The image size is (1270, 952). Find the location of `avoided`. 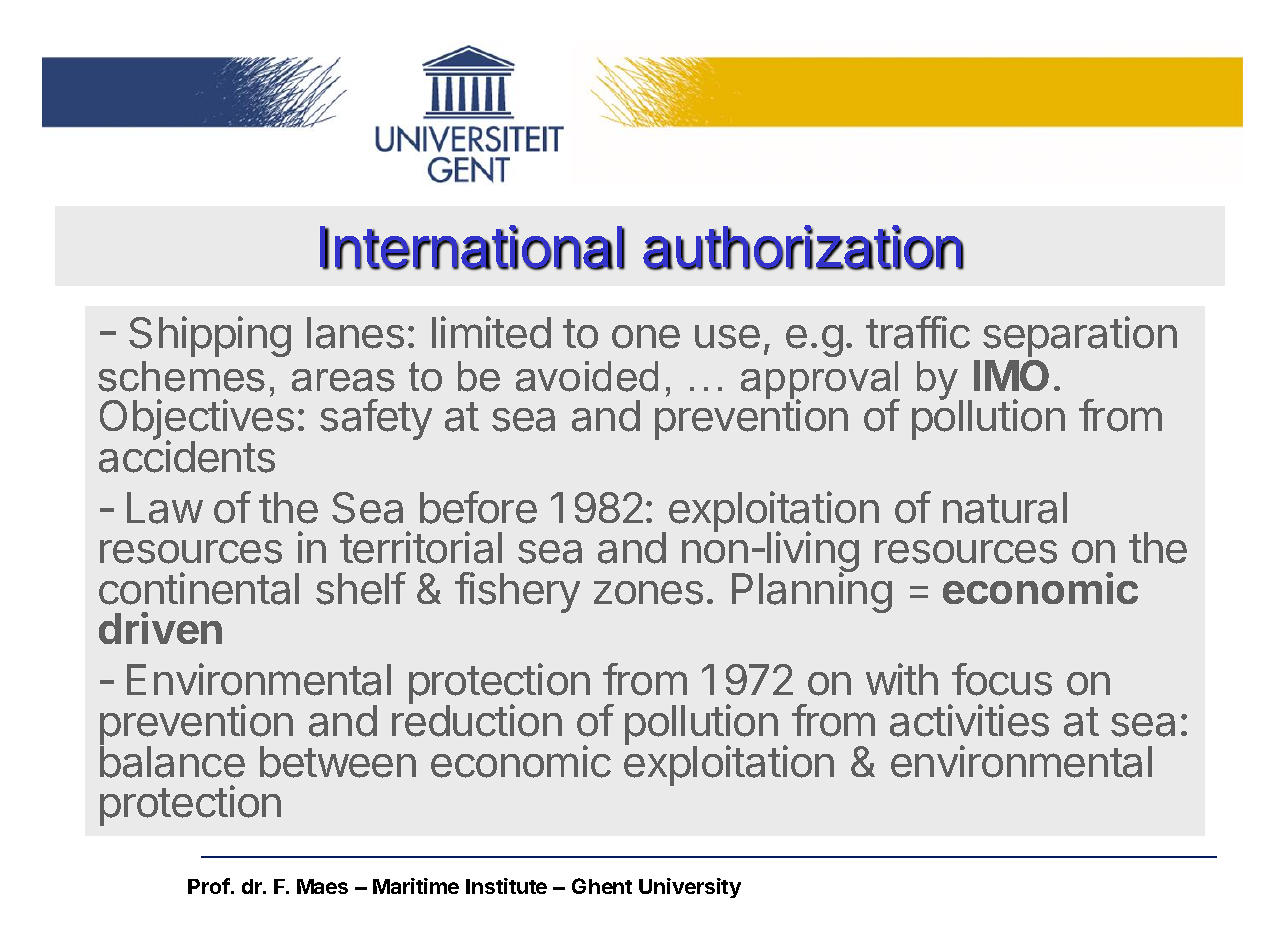

avoided is located at coordinates (587, 376).
